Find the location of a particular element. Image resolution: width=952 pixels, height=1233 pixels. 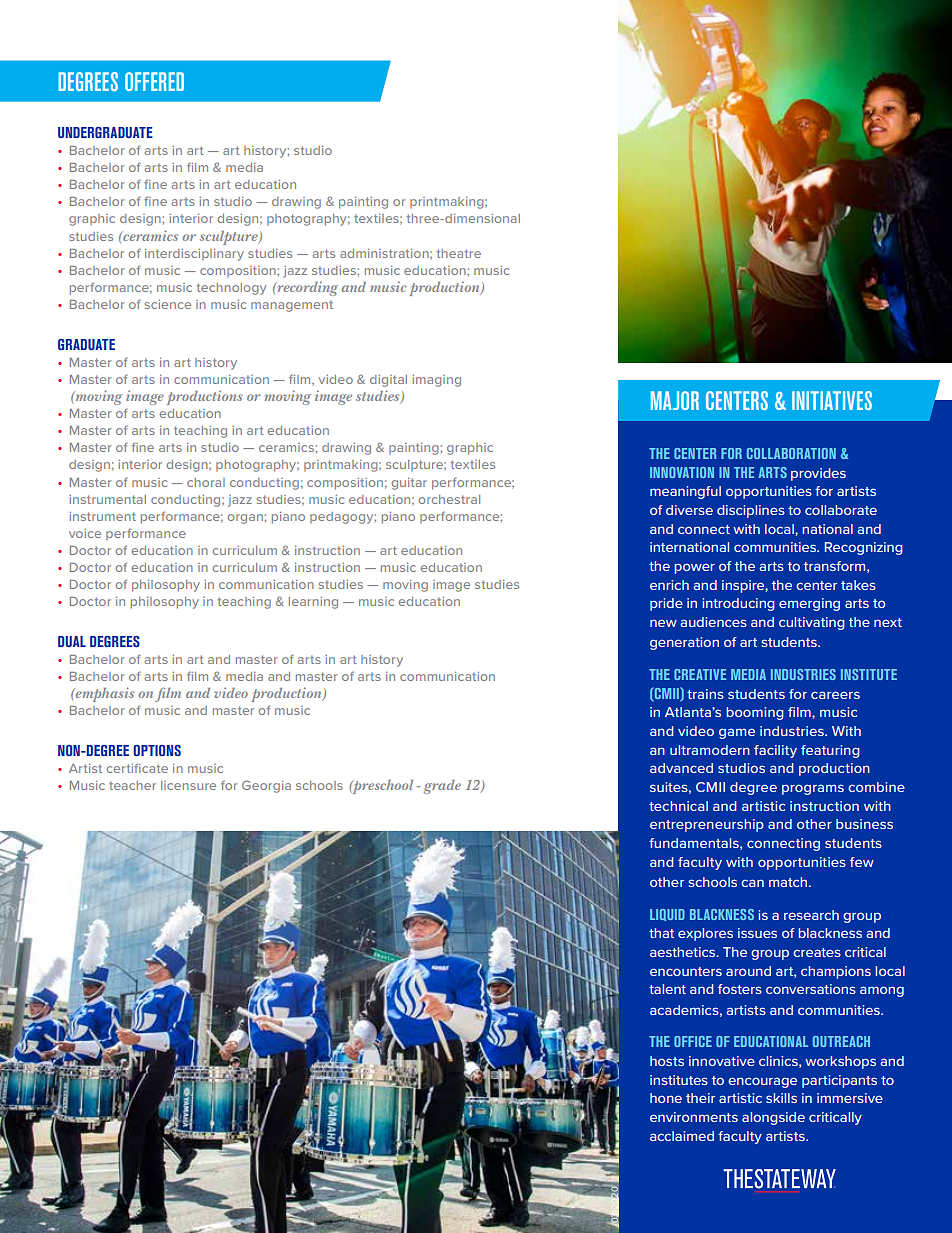

theatre is located at coordinates (459, 253).
